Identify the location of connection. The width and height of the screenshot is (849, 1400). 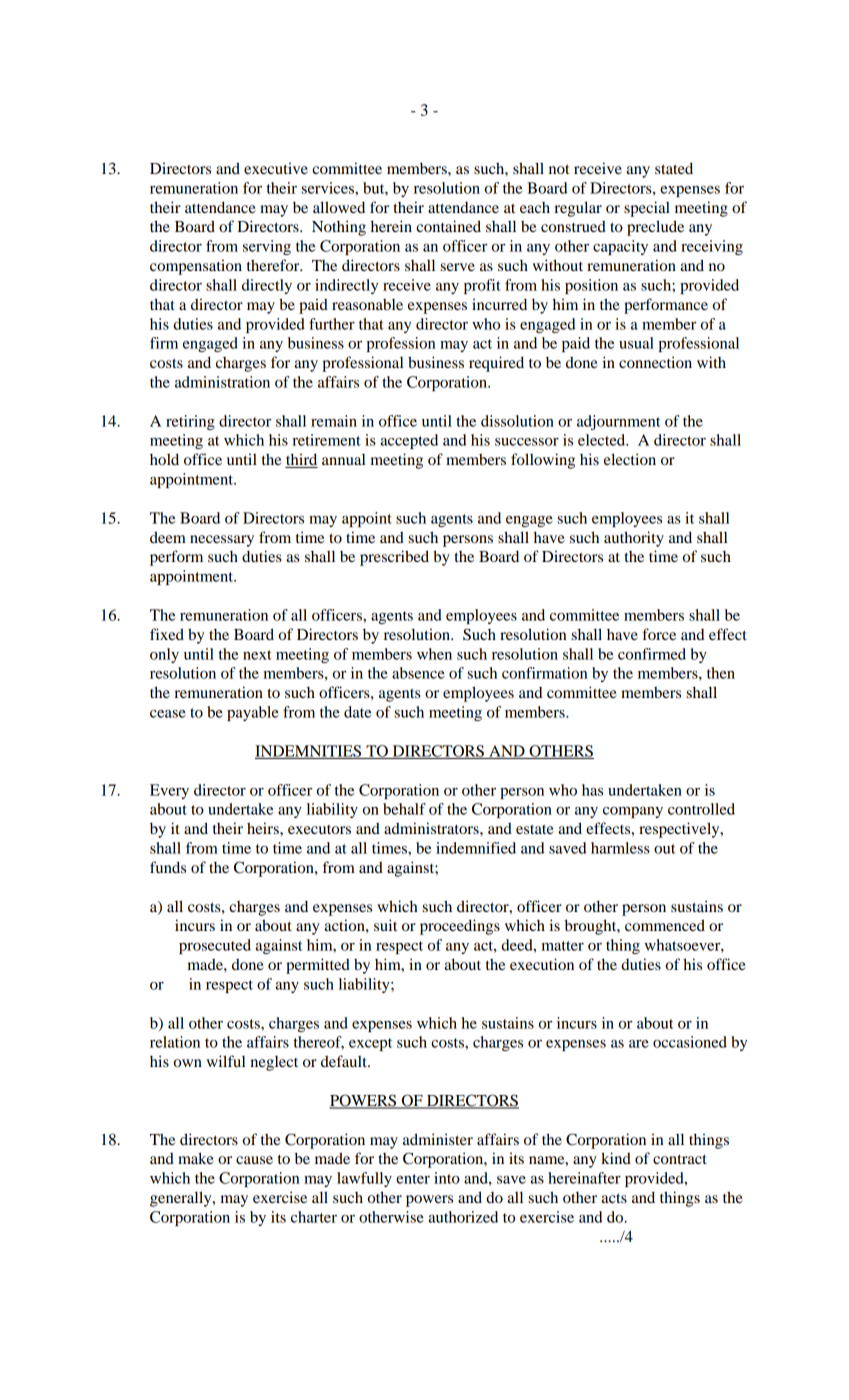
(655, 362).
